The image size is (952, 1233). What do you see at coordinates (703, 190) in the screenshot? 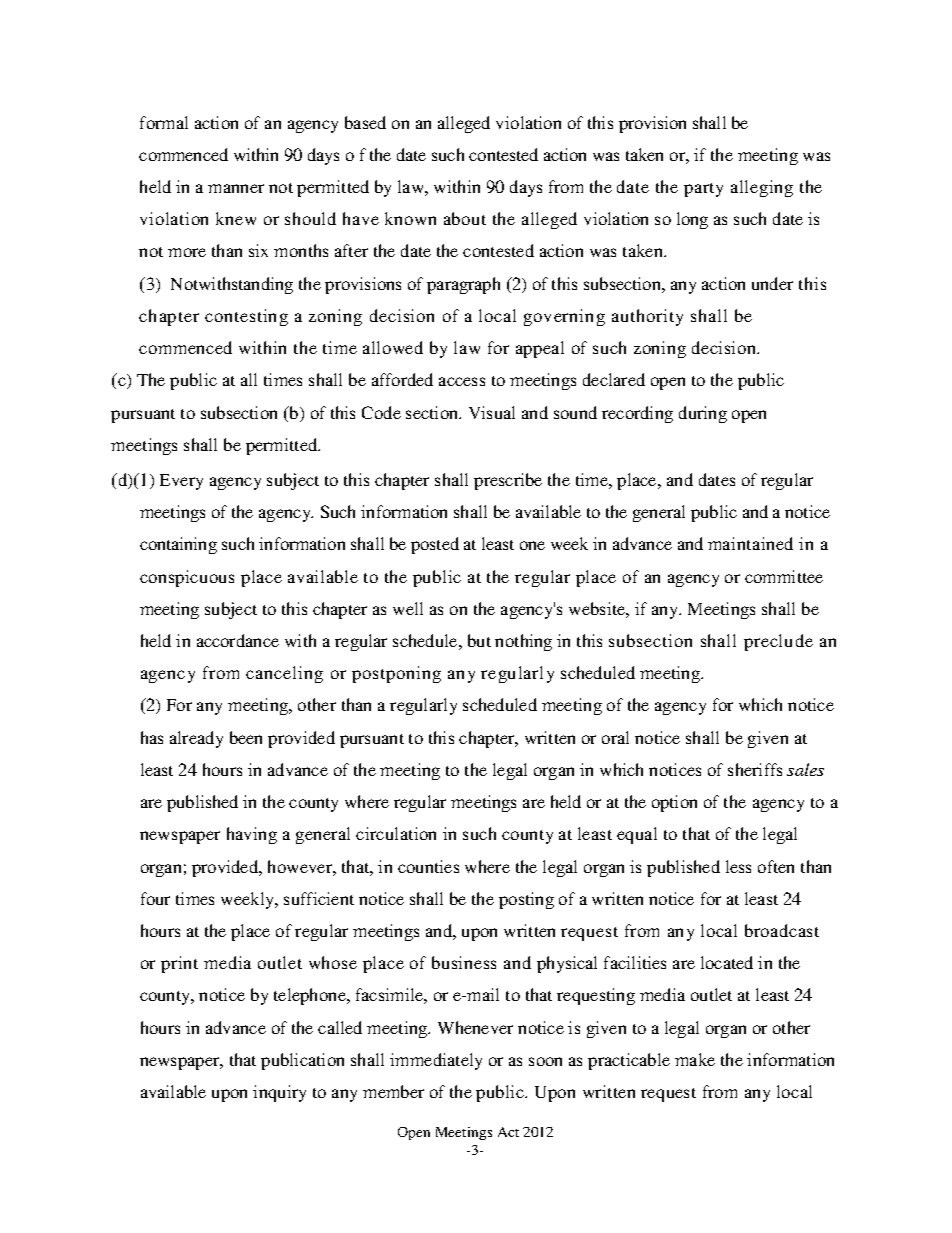
I see `party` at bounding box center [703, 190].
